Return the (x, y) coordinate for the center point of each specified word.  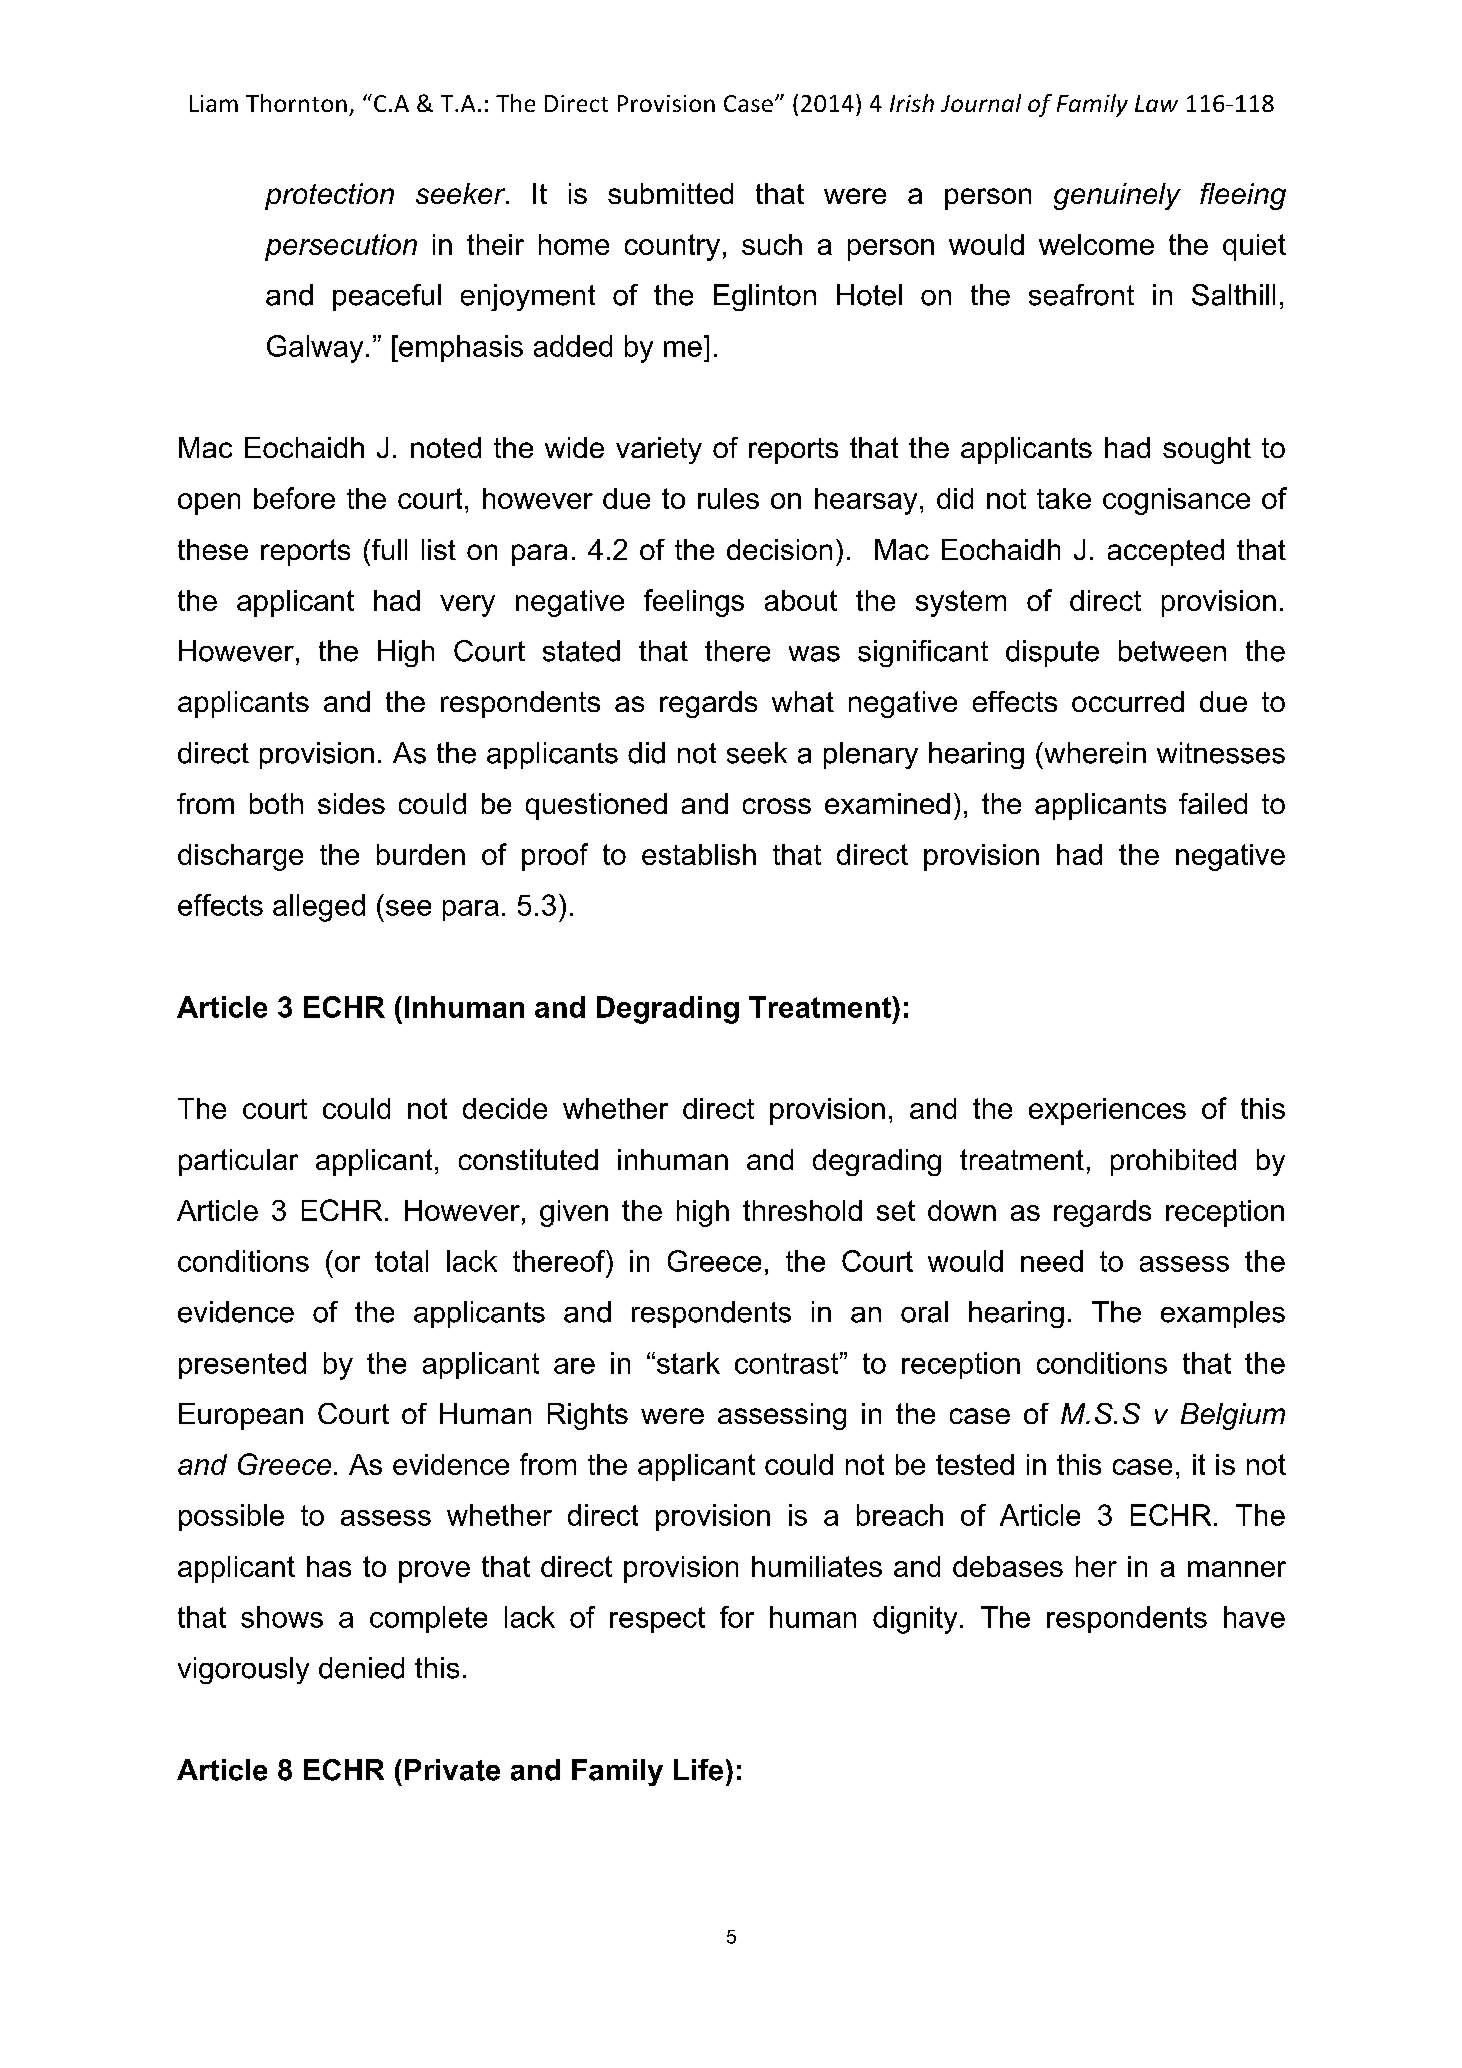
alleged (319, 908)
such (772, 244)
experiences (1107, 1111)
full (389, 549)
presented (242, 1365)
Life (698, 1770)
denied (361, 1668)
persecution (341, 247)
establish (699, 854)
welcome (1096, 244)
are (574, 1366)
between (1172, 651)
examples (1223, 1314)
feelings (694, 603)
